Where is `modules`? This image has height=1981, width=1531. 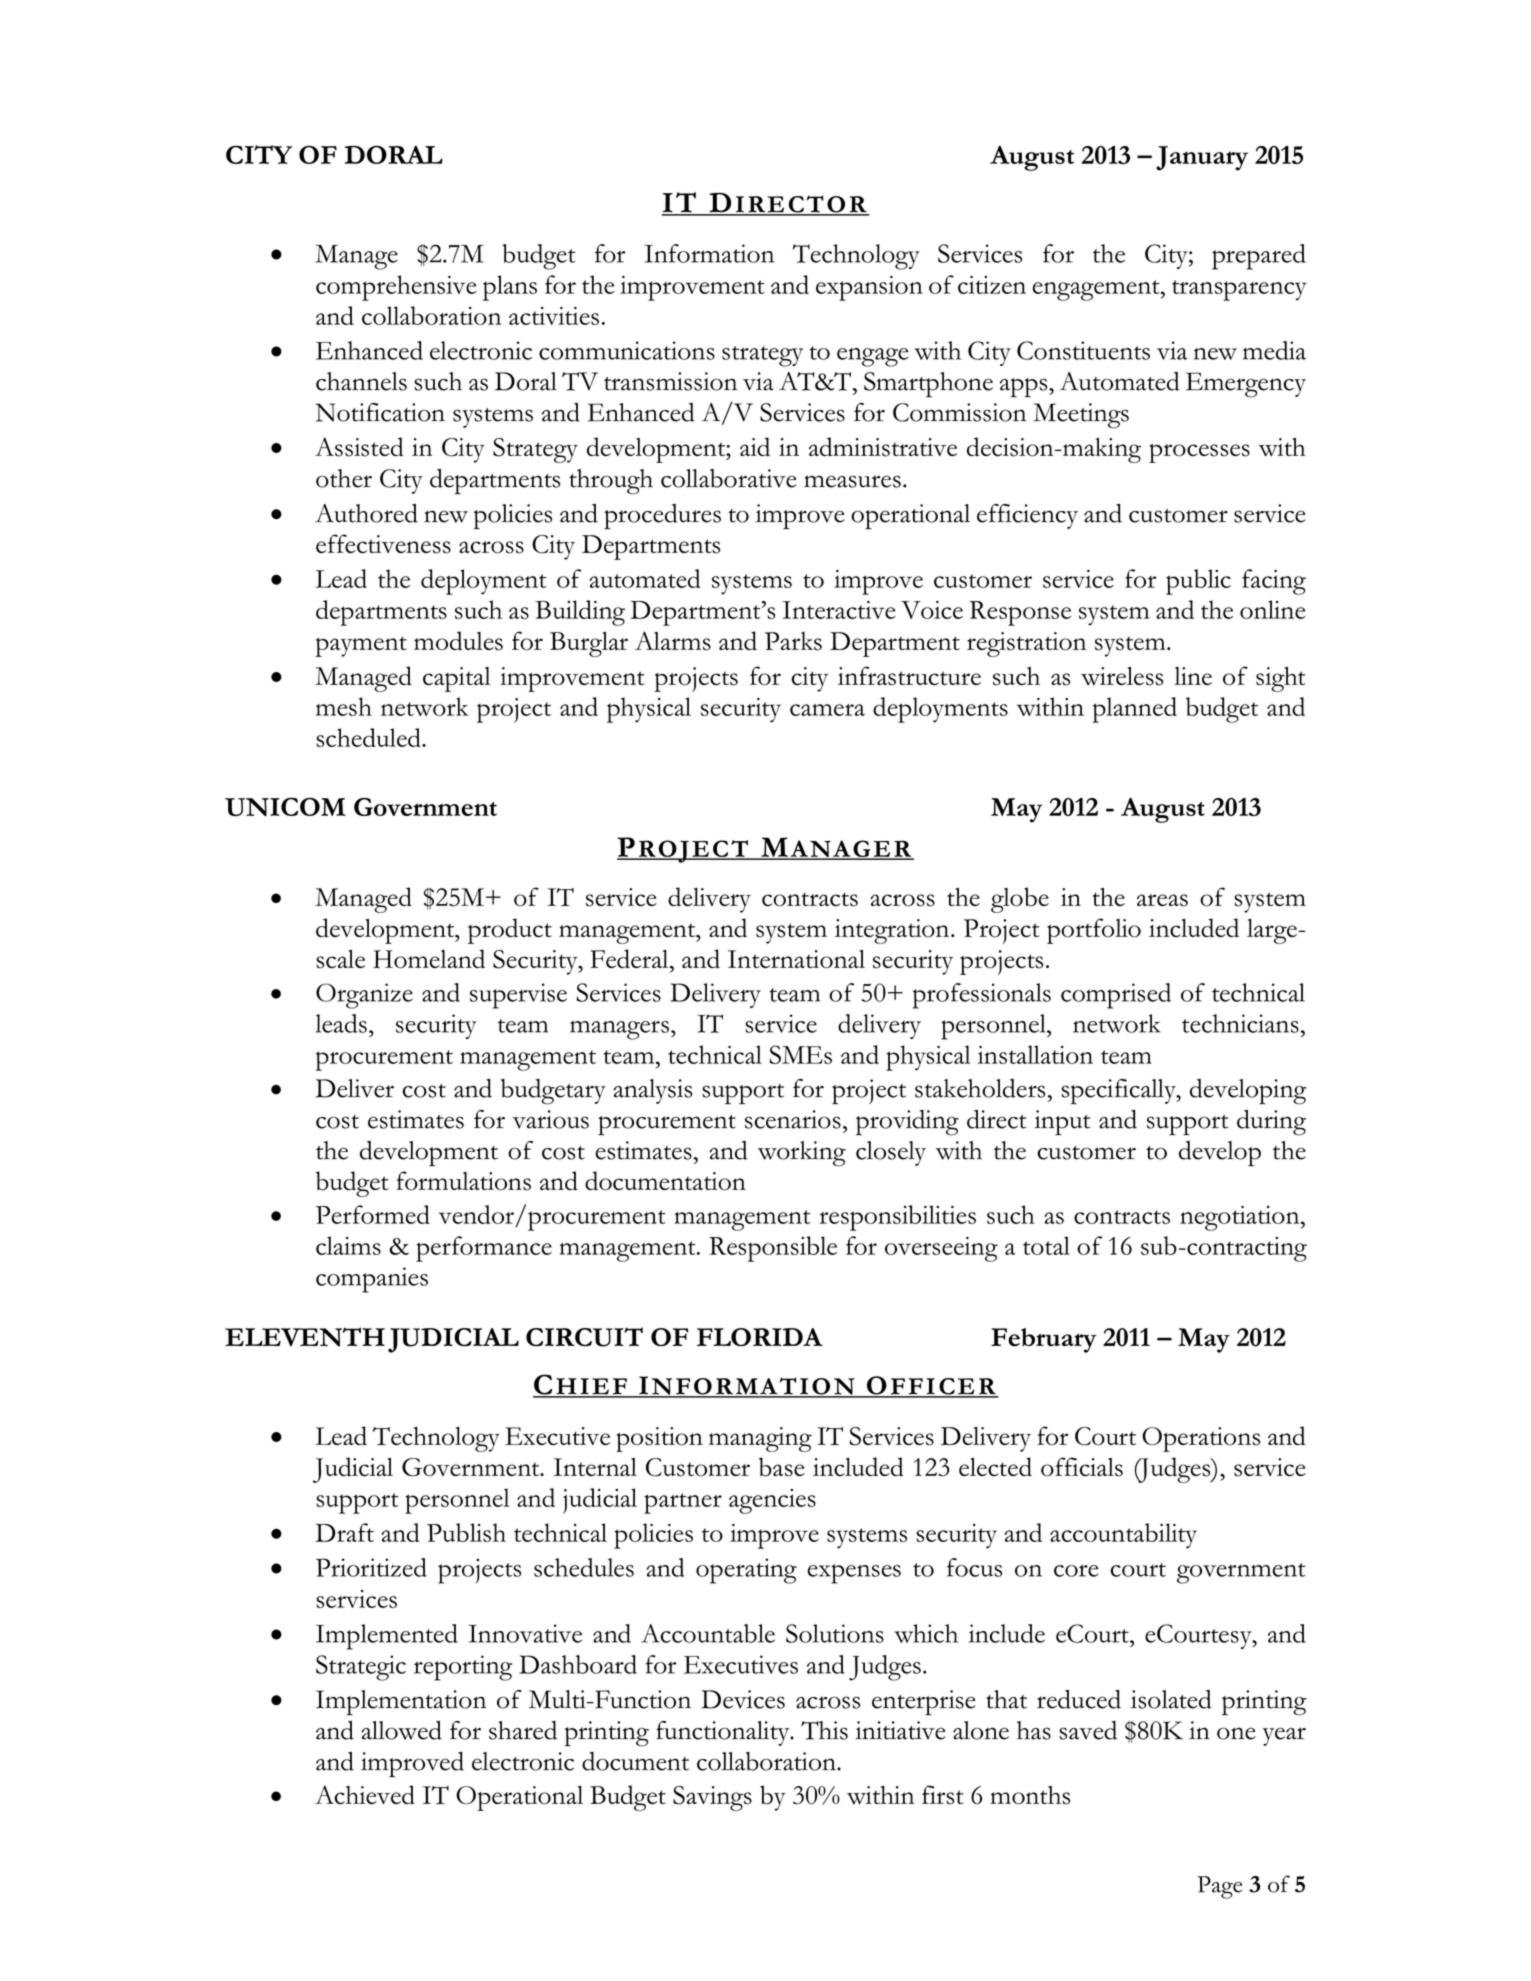
modules is located at coordinates (458, 641).
